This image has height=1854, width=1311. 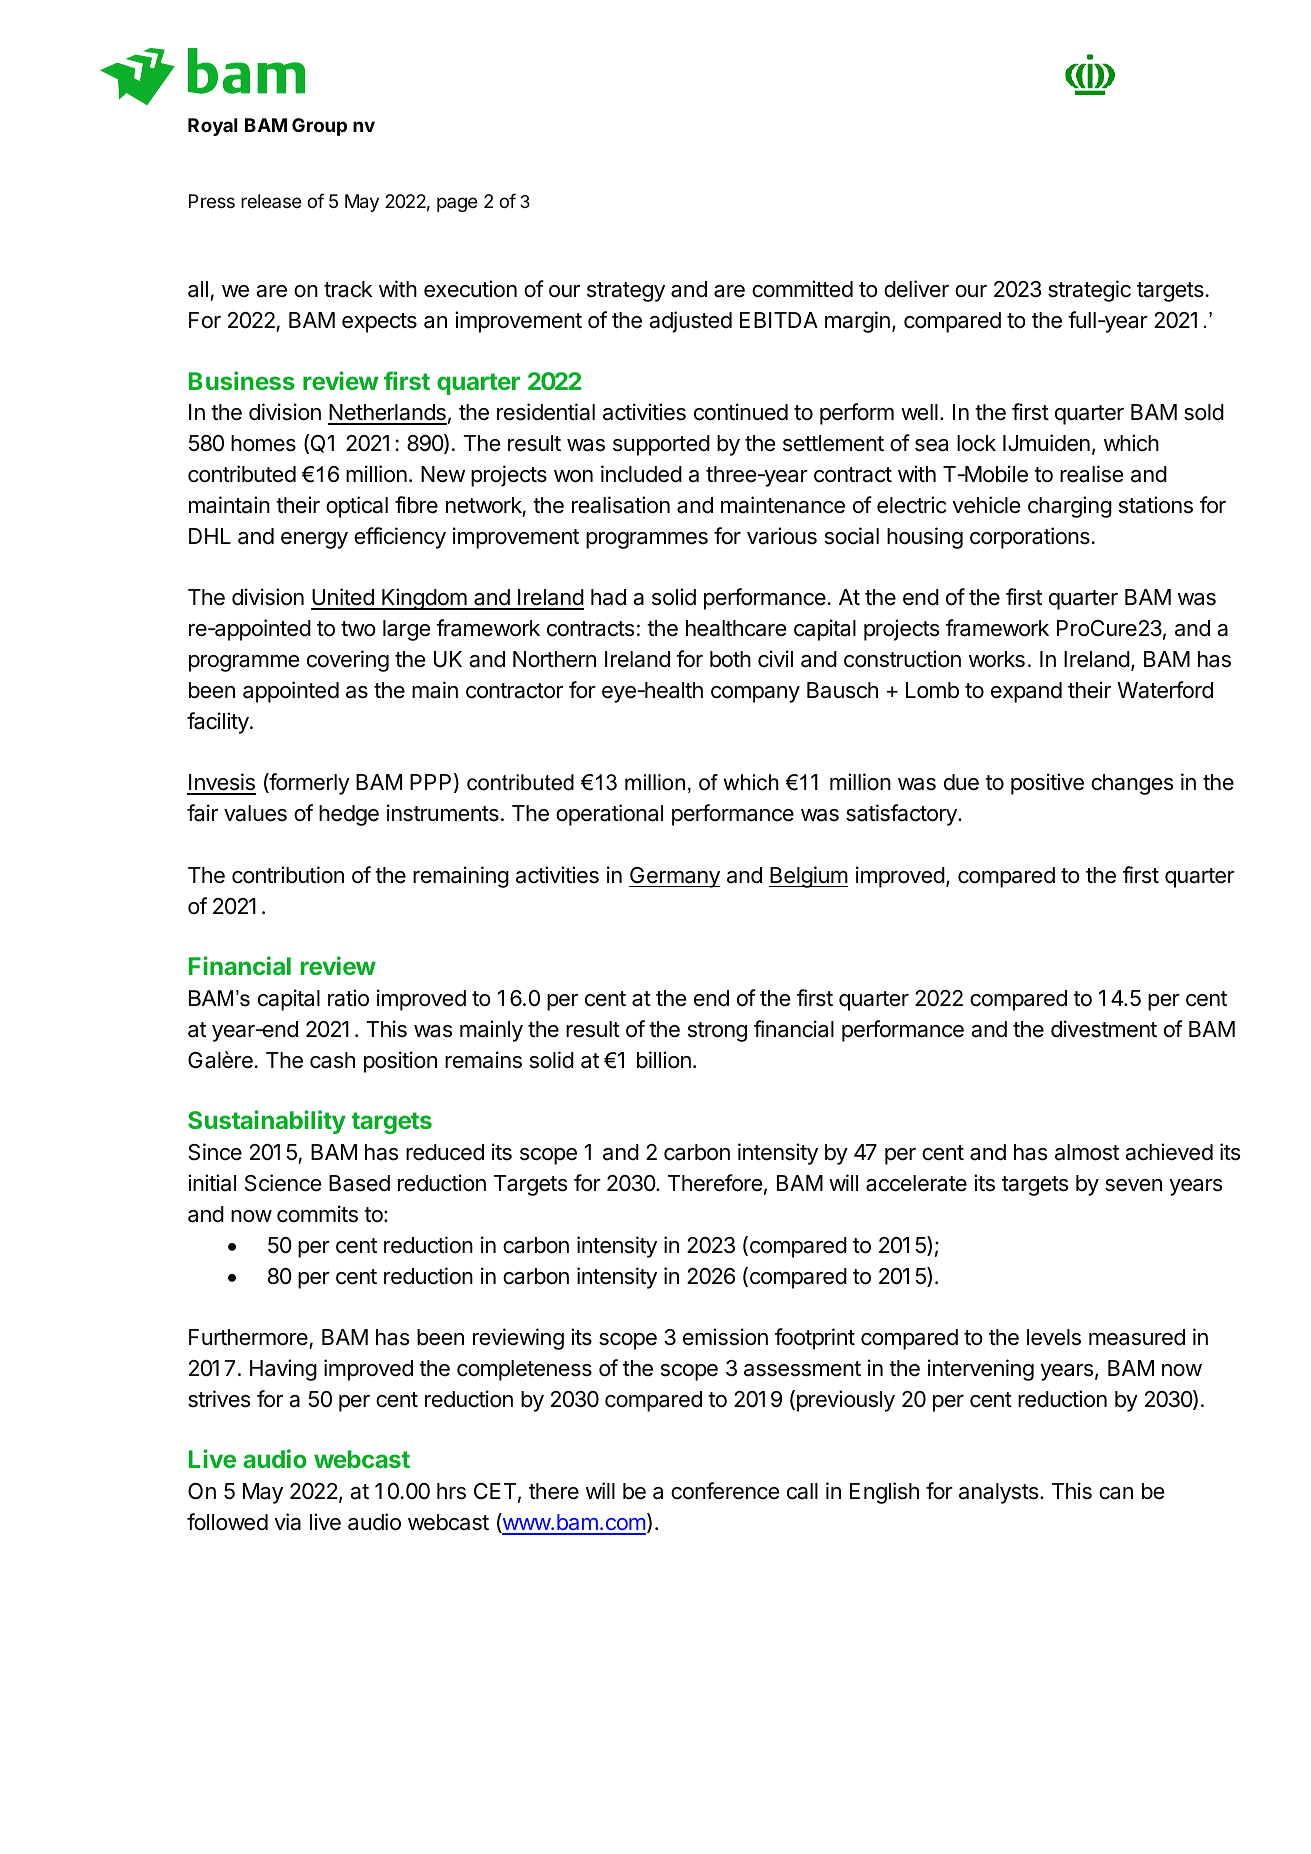 What do you see at coordinates (288, 875) in the image?
I see `contribution` at bounding box center [288, 875].
